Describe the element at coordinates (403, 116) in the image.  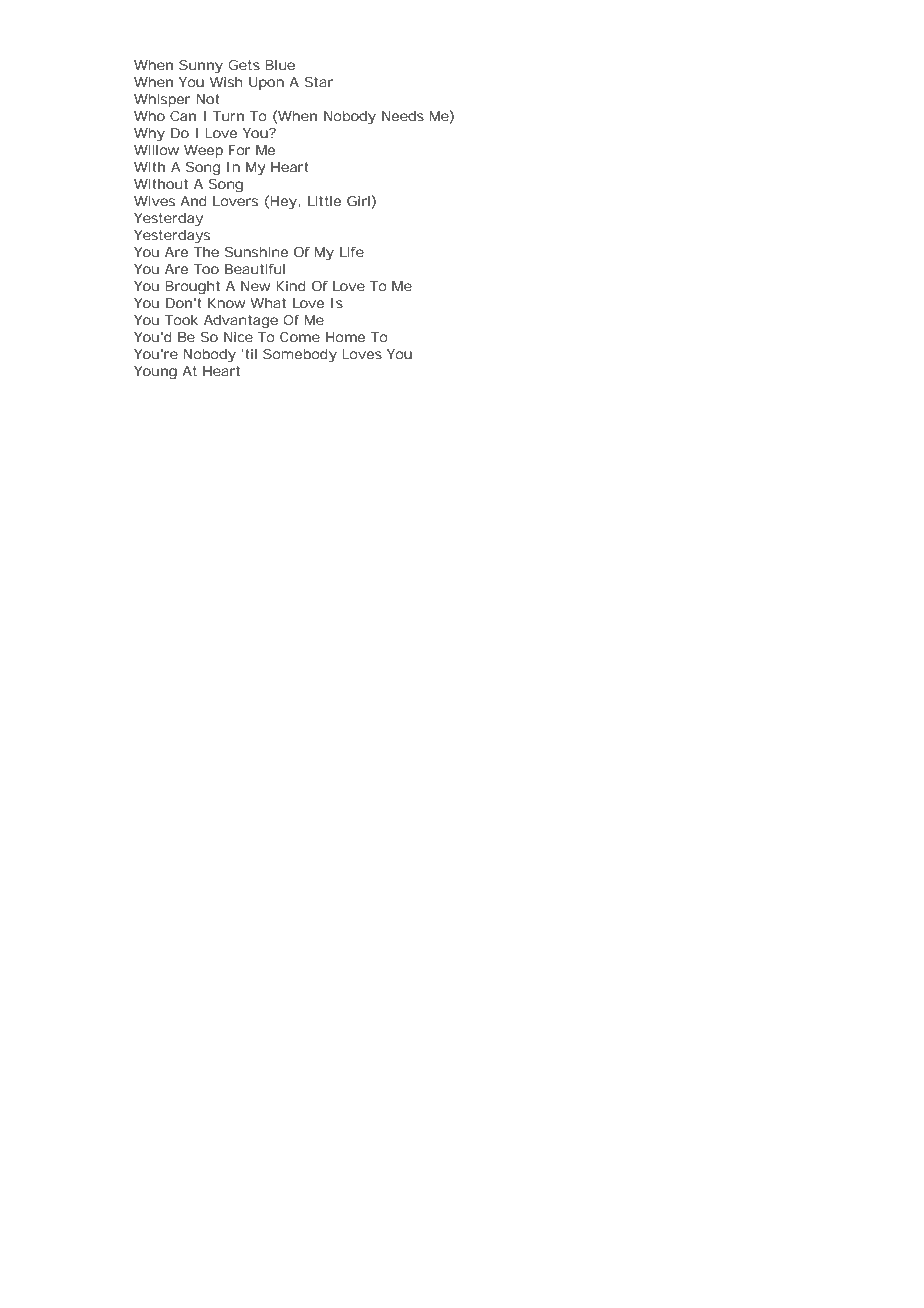
I see `Needs` at that location.
